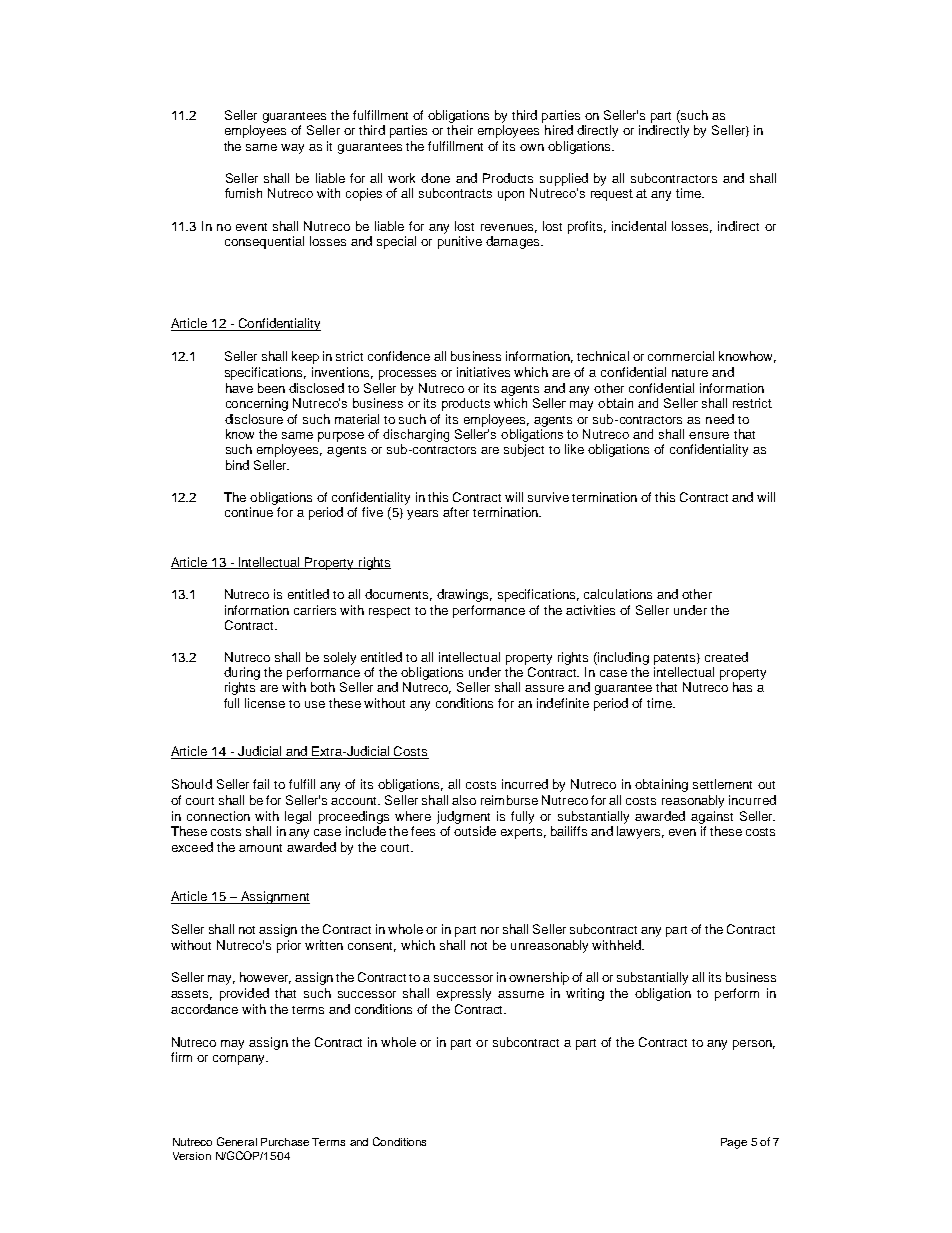  I want to click on furnish, so click(243, 193).
